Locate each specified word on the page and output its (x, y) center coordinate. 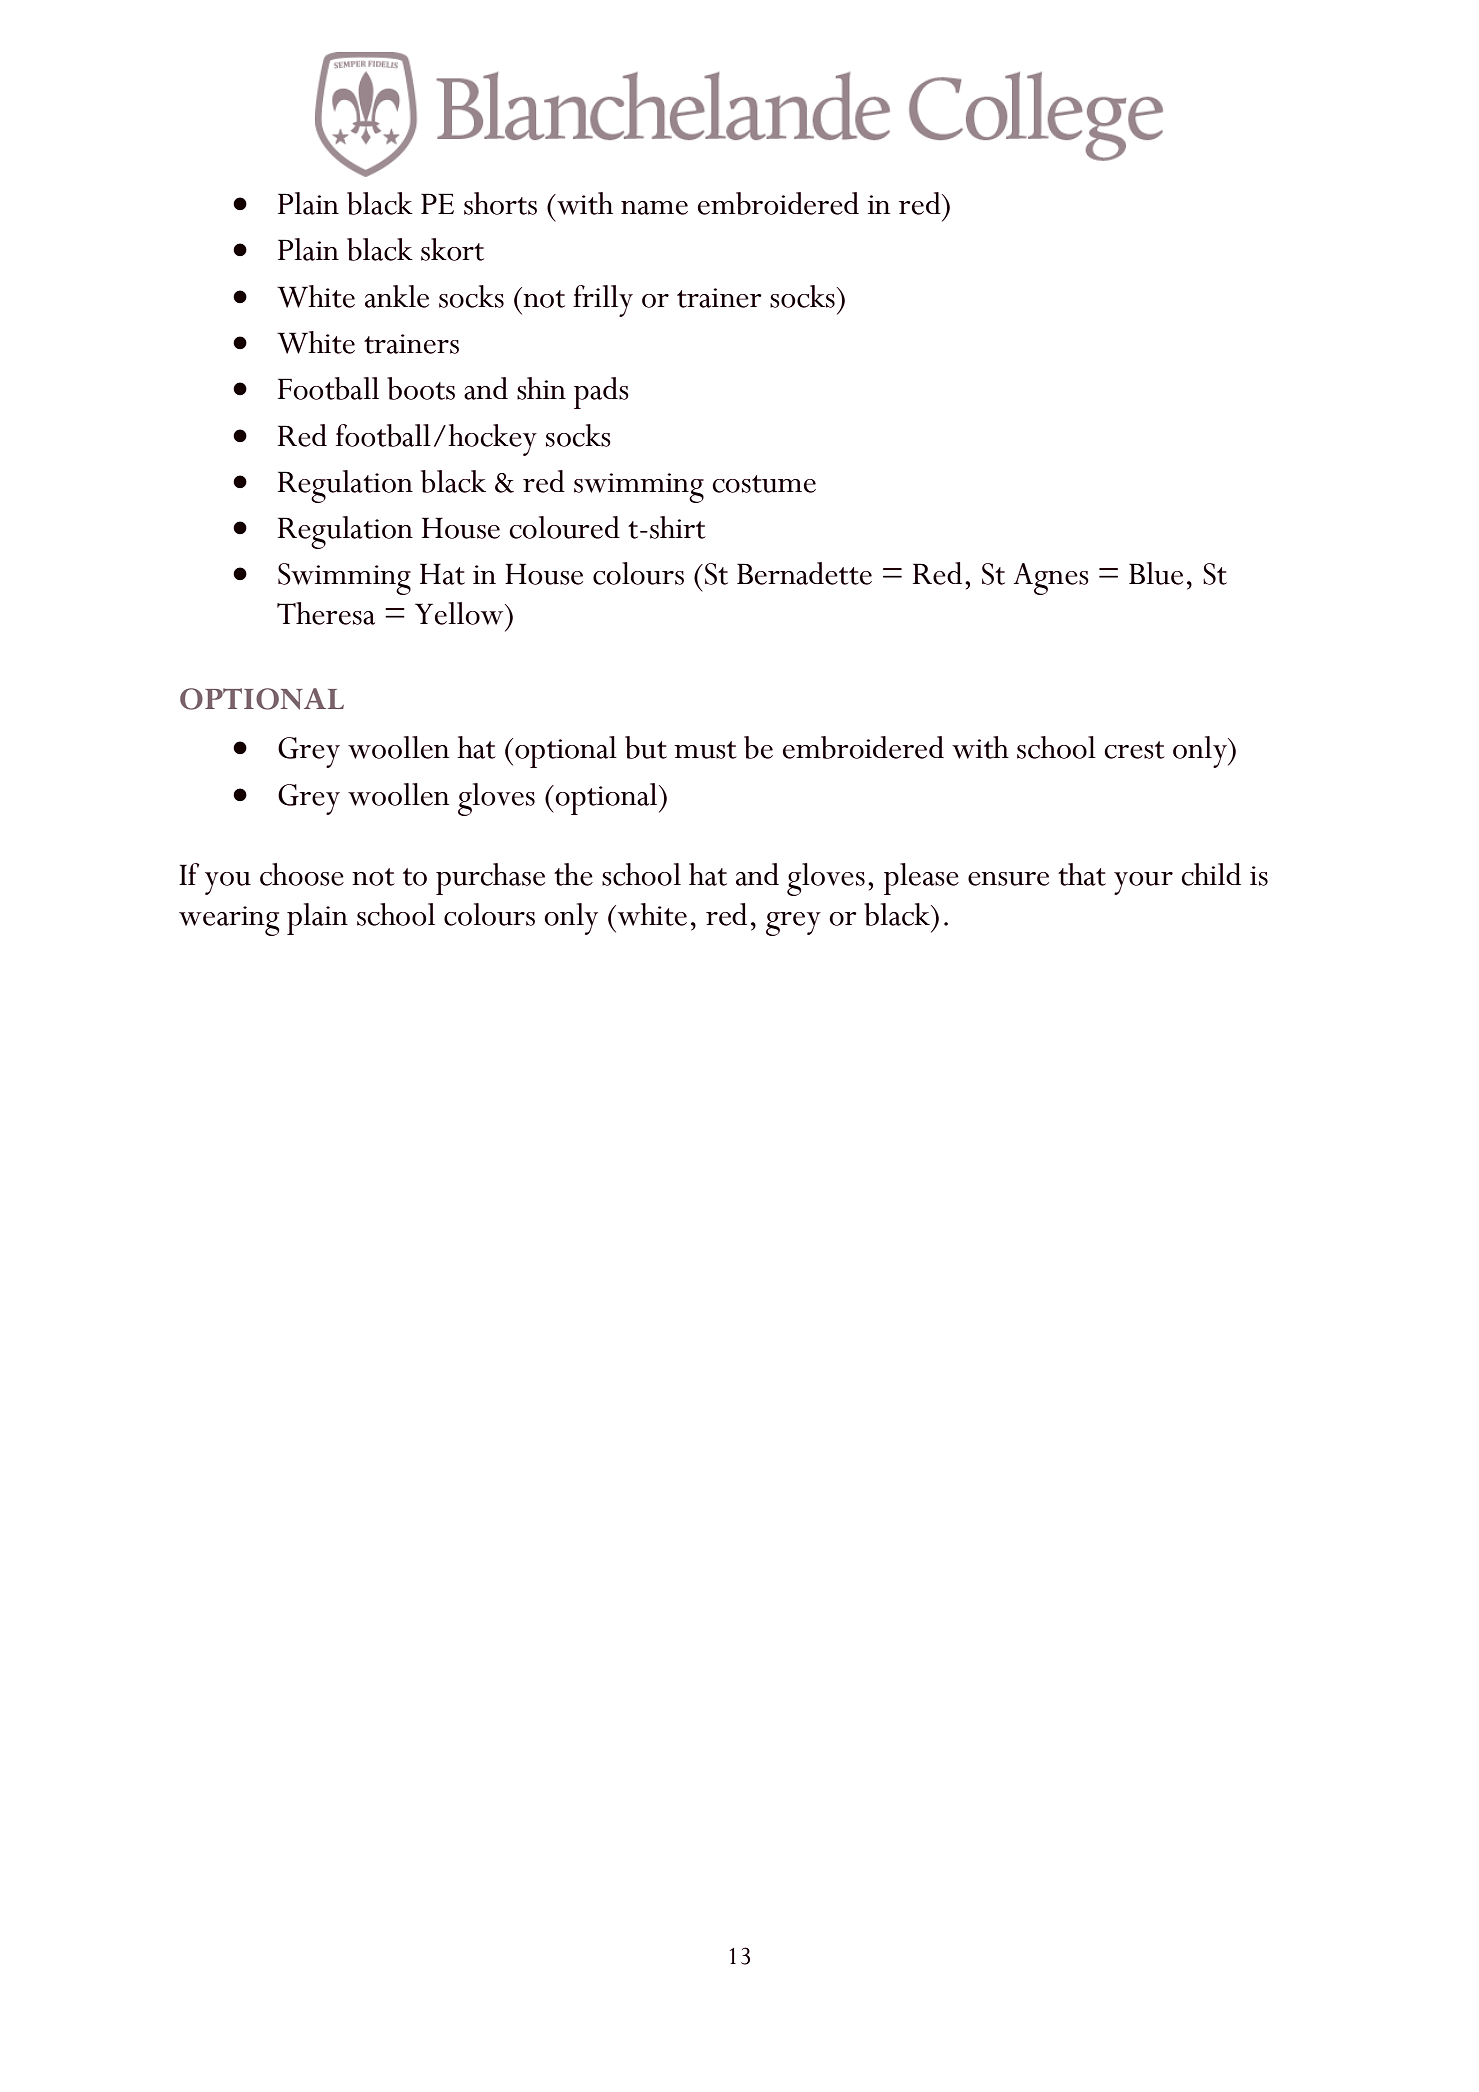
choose (302, 874)
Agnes (1051, 579)
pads (601, 393)
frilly (603, 301)
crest (1134, 750)
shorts (500, 203)
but (646, 747)
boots (421, 388)
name (654, 208)
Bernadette (804, 573)
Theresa (326, 613)
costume (764, 484)
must (705, 750)
